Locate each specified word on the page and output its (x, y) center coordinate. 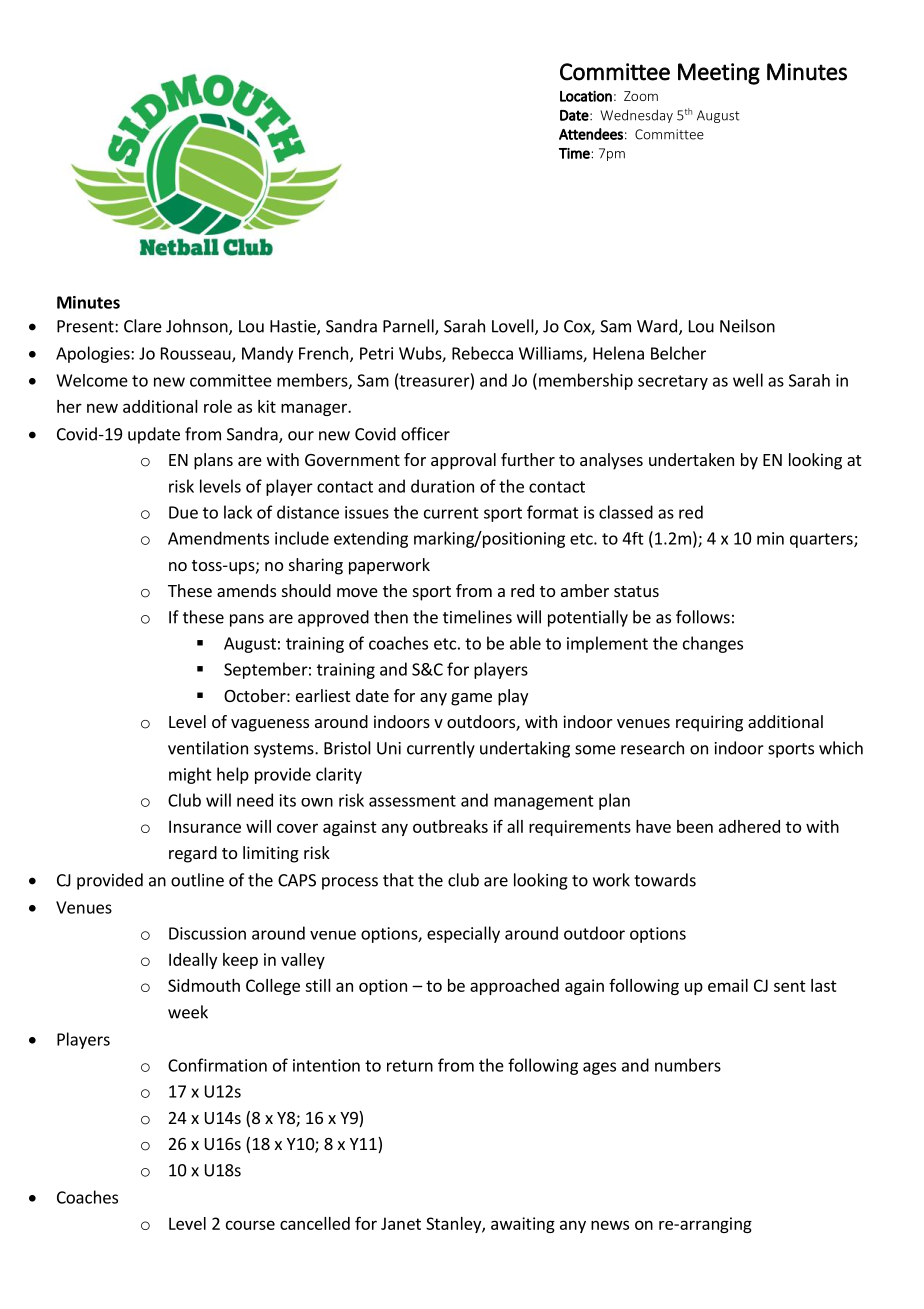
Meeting (719, 74)
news (610, 1225)
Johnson (198, 327)
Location (586, 96)
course (250, 1225)
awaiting (523, 1225)
